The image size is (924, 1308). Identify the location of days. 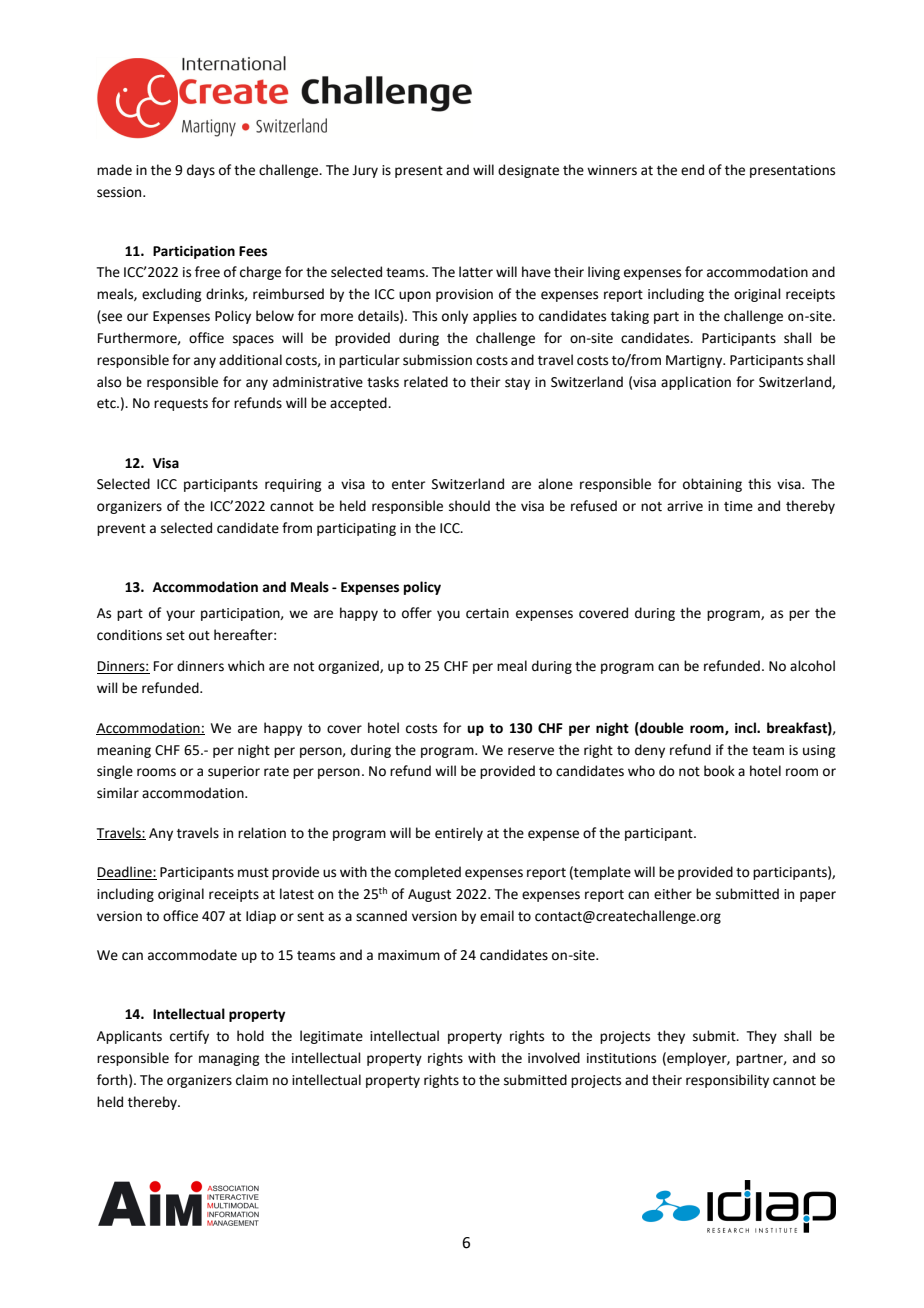
(201, 171).
